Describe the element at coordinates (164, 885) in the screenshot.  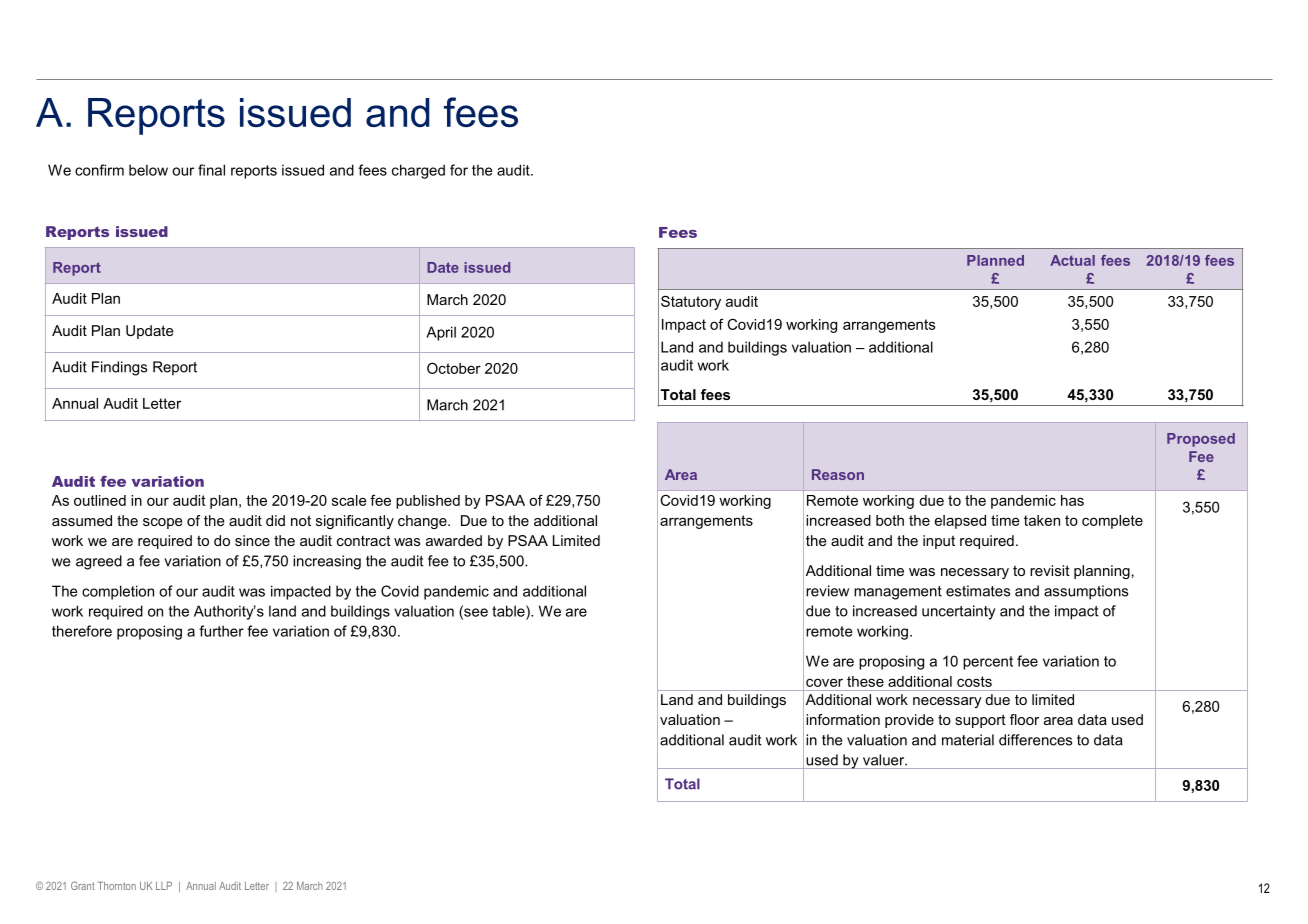
I see `LLP` at that location.
